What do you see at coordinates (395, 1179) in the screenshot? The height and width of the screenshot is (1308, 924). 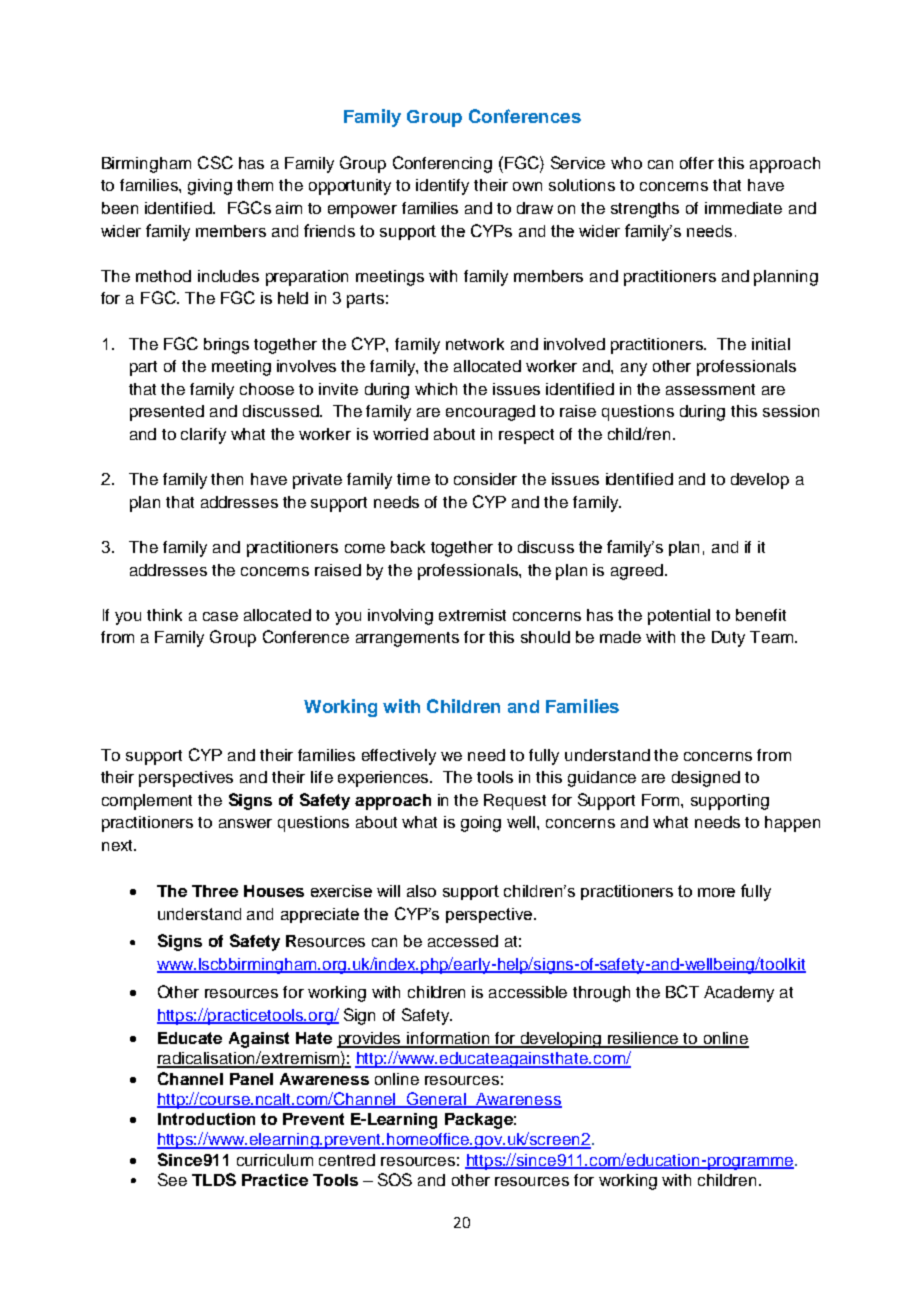 I see `SOS` at bounding box center [395, 1179].
